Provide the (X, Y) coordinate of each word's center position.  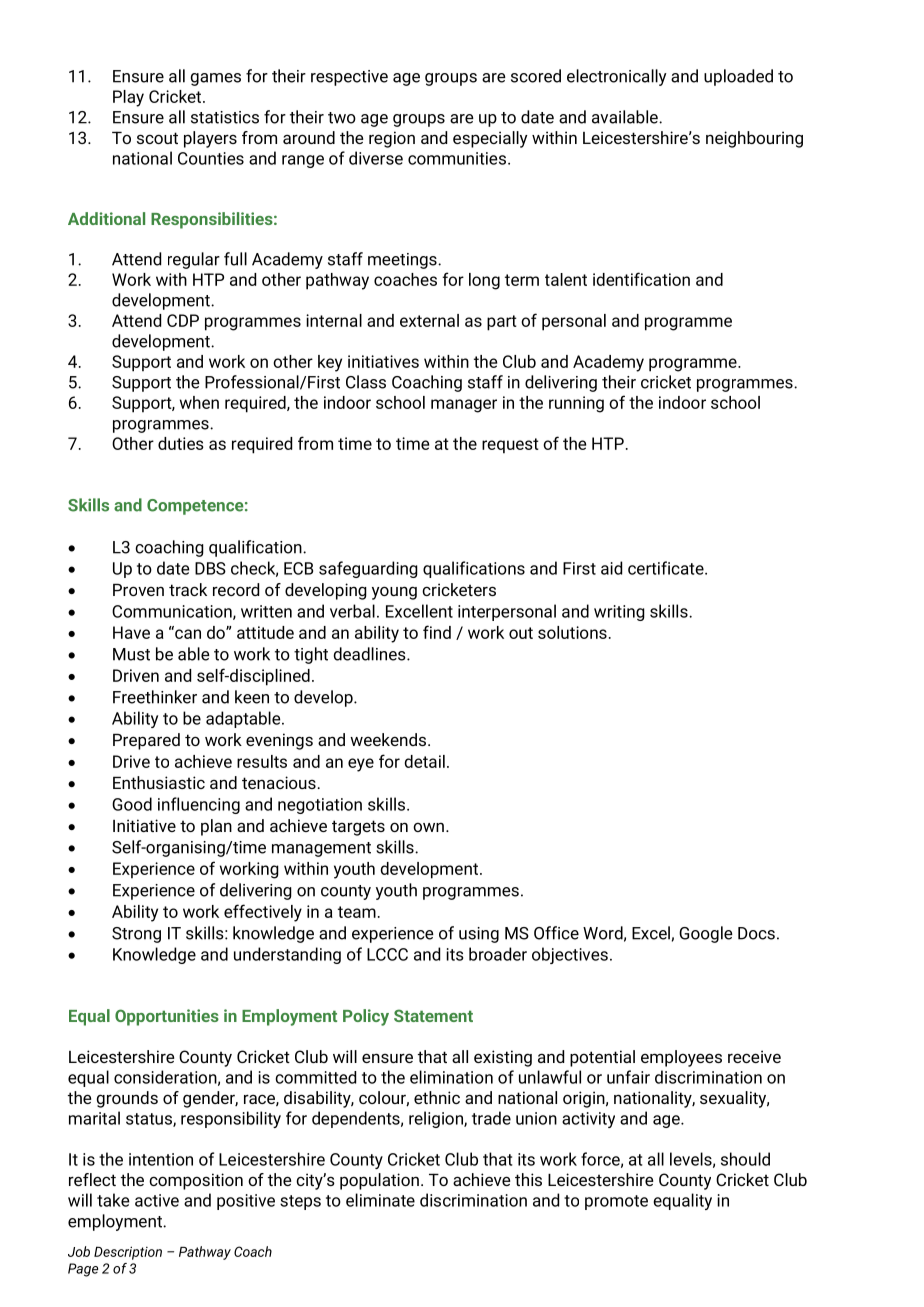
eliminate (380, 1200)
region (392, 139)
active (157, 1200)
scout (157, 138)
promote (616, 1202)
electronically (617, 77)
